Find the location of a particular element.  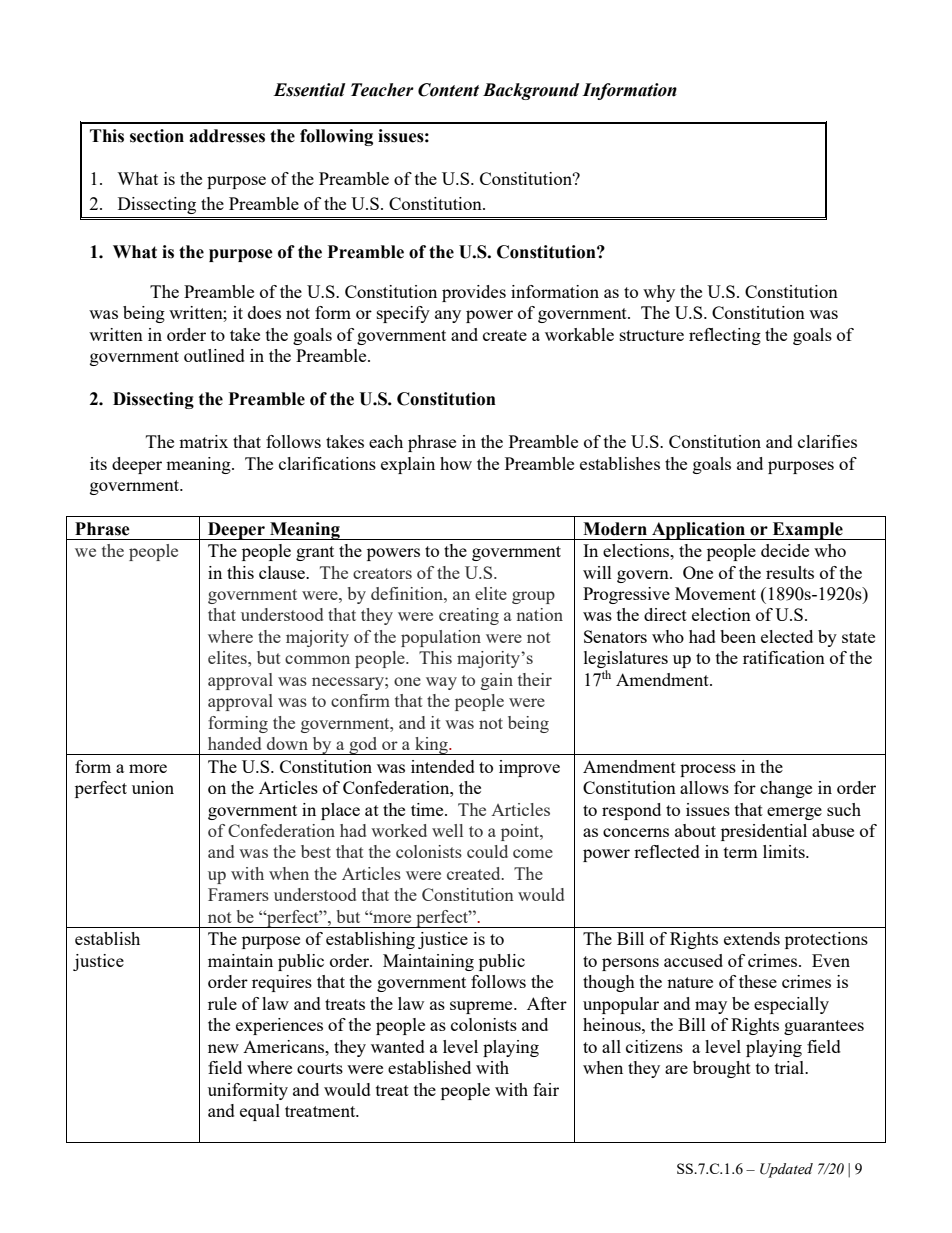

fair is located at coordinates (546, 1089).
